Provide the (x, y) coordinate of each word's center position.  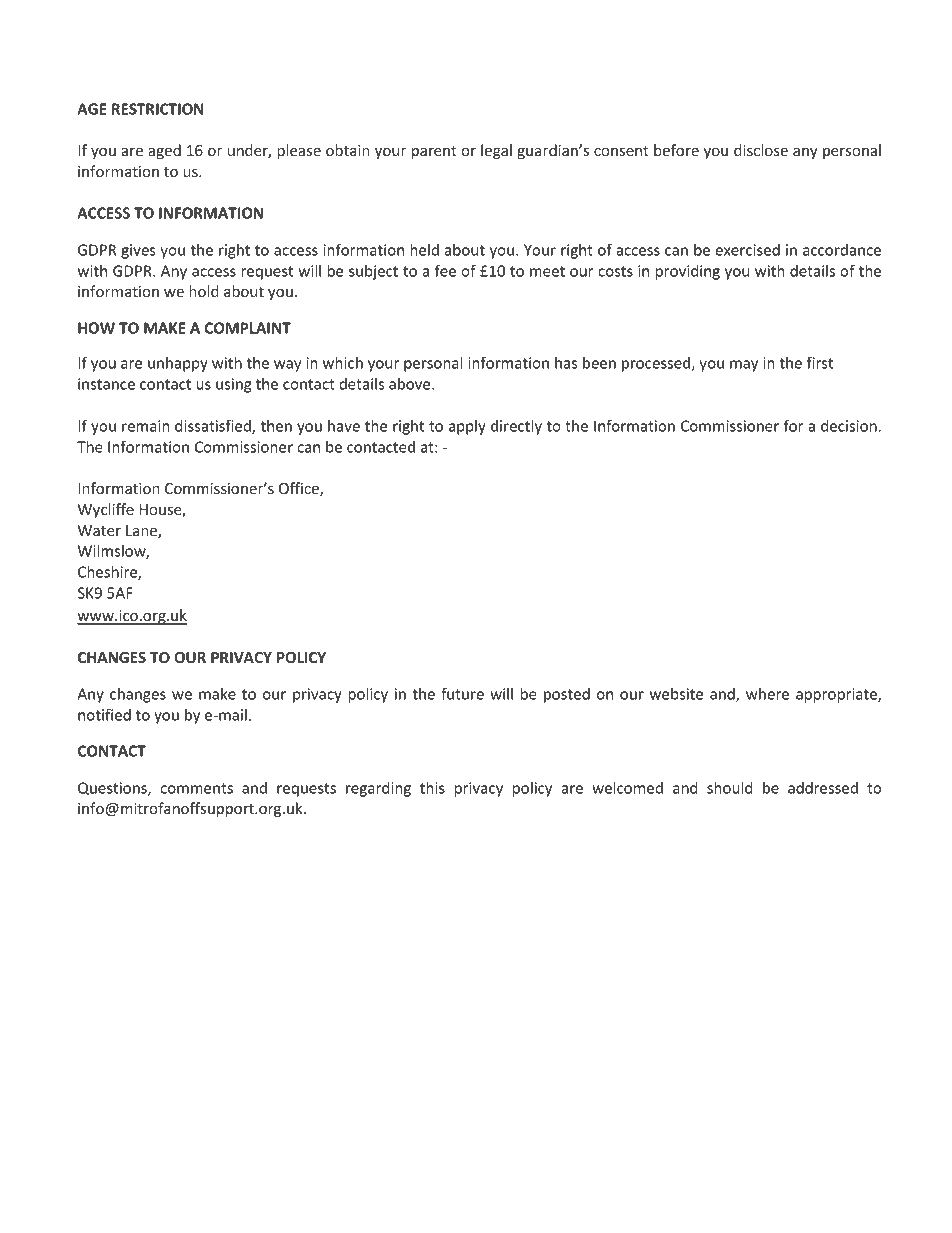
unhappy (178, 364)
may (744, 366)
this (432, 788)
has (566, 363)
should (730, 788)
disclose (761, 150)
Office (300, 489)
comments (196, 788)
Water (99, 530)
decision (850, 426)
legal (496, 151)
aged (164, 151)
